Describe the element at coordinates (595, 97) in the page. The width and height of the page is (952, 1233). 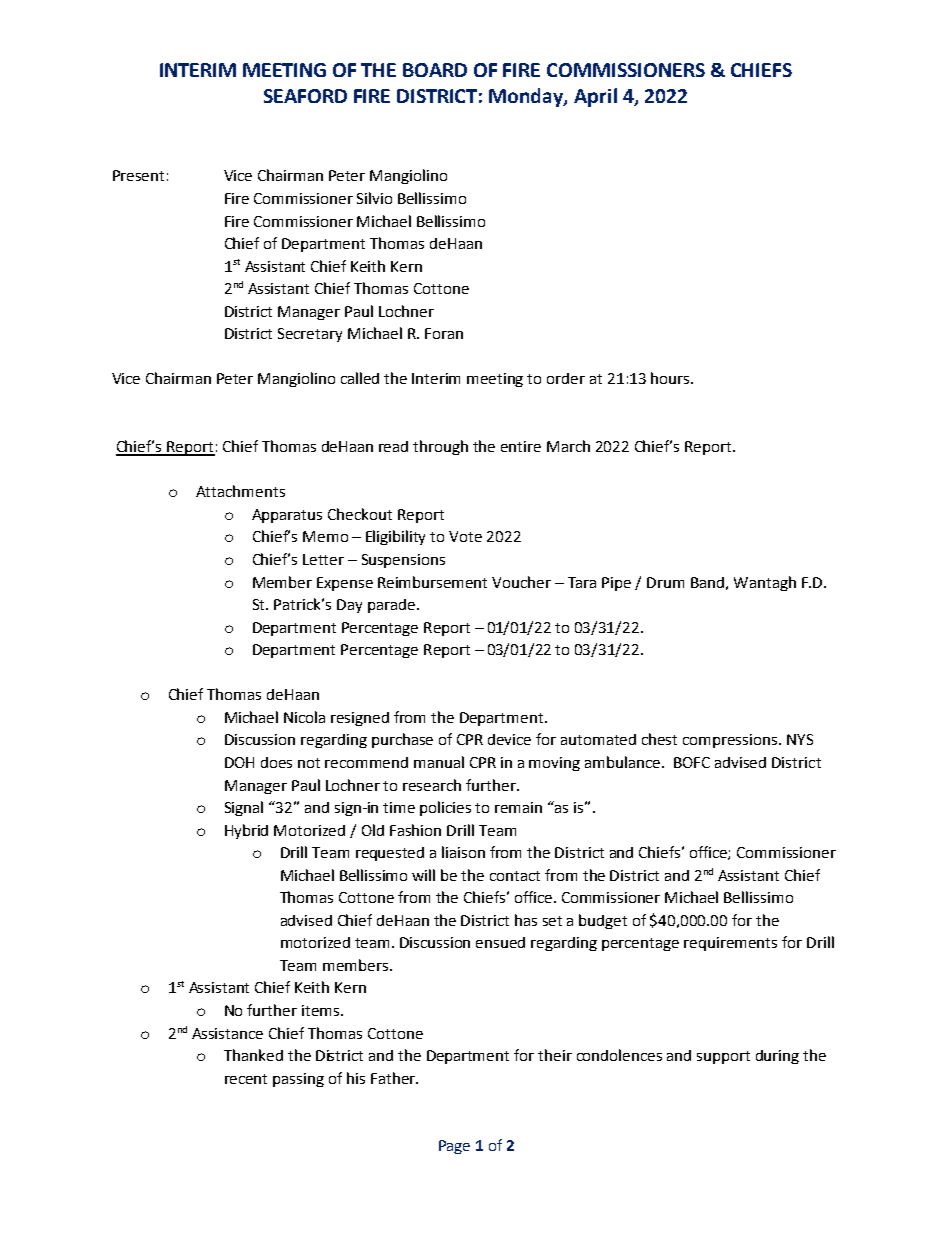
I see `April` at that location.
